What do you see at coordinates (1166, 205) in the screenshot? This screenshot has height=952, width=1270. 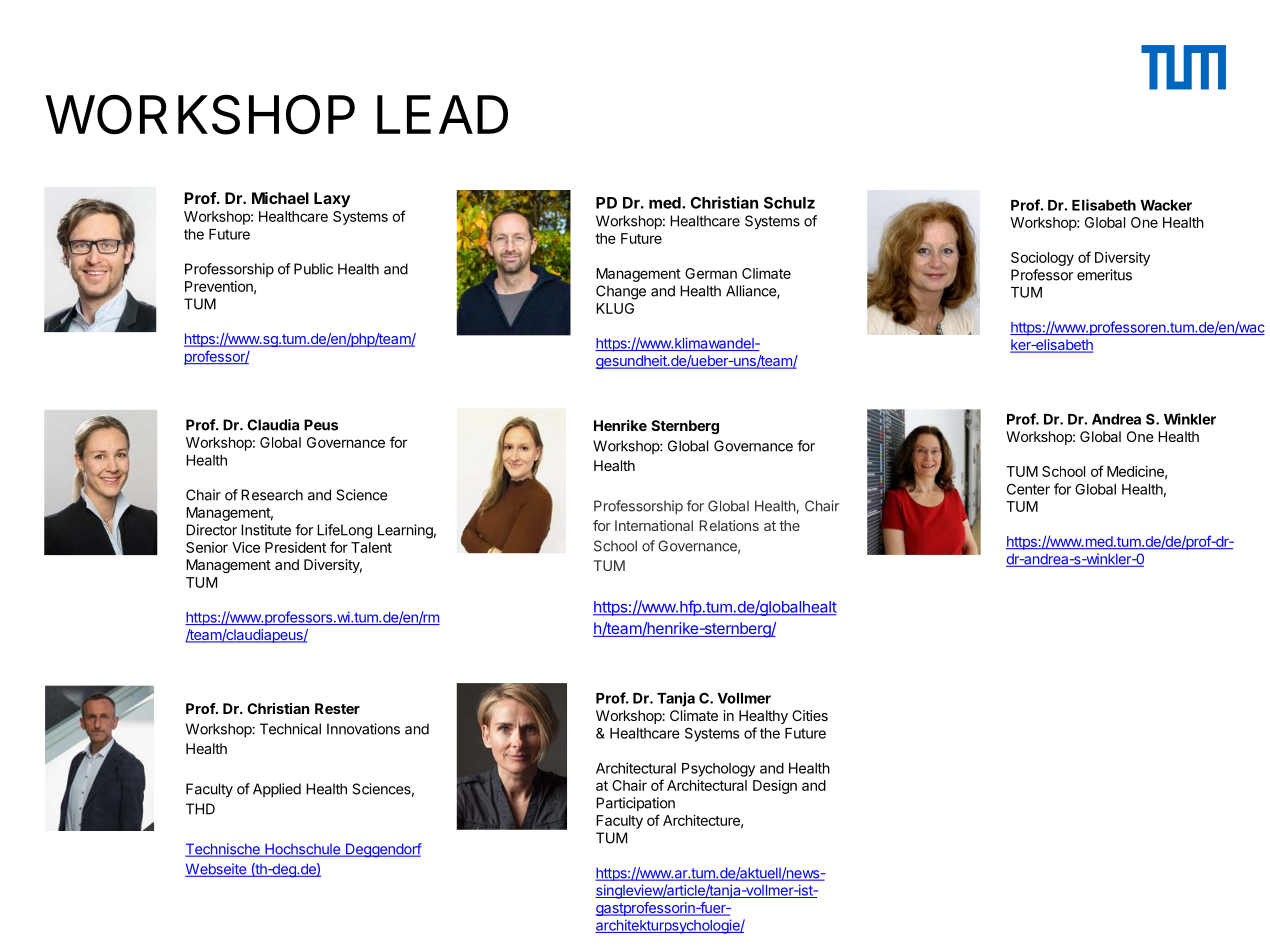 I see `Wacker` at bounding box center [1166, 205].
